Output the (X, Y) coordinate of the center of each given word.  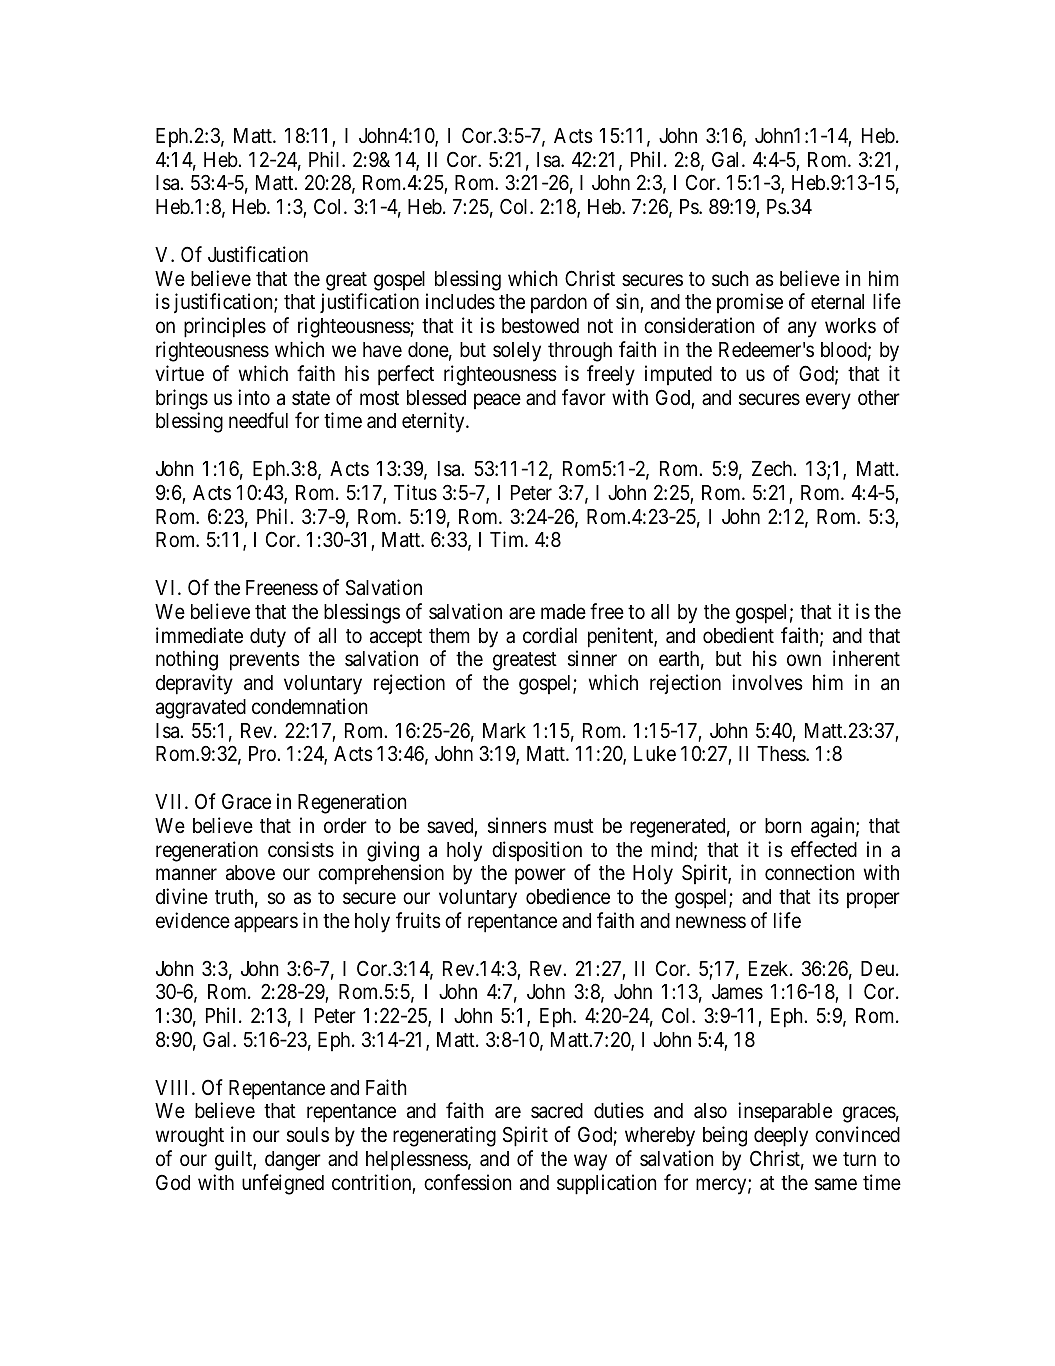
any (802, 330)
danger (293, 1161)
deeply (781, 1137)
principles (225, 327)
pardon (559, 303)
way (590, 1163)
